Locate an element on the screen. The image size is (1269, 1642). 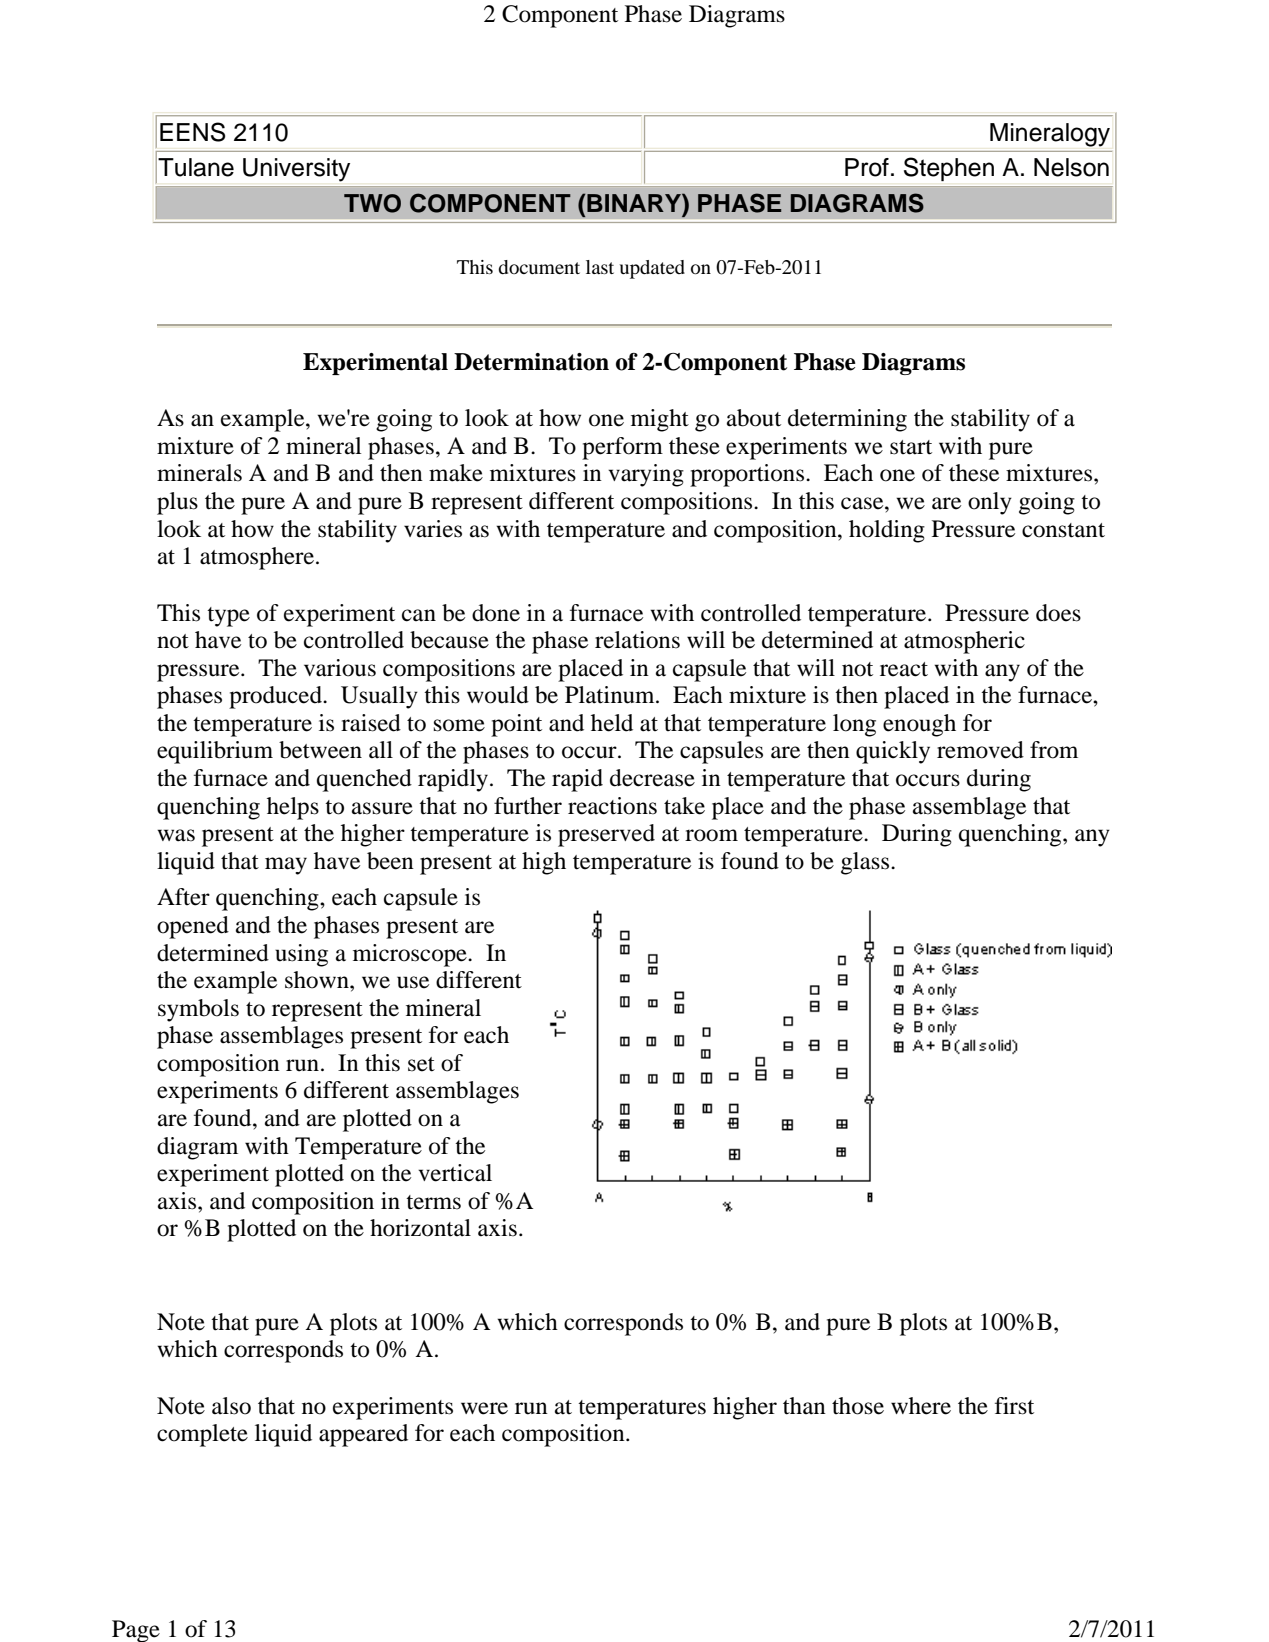
Page is located at coordinates (136, 1631).
